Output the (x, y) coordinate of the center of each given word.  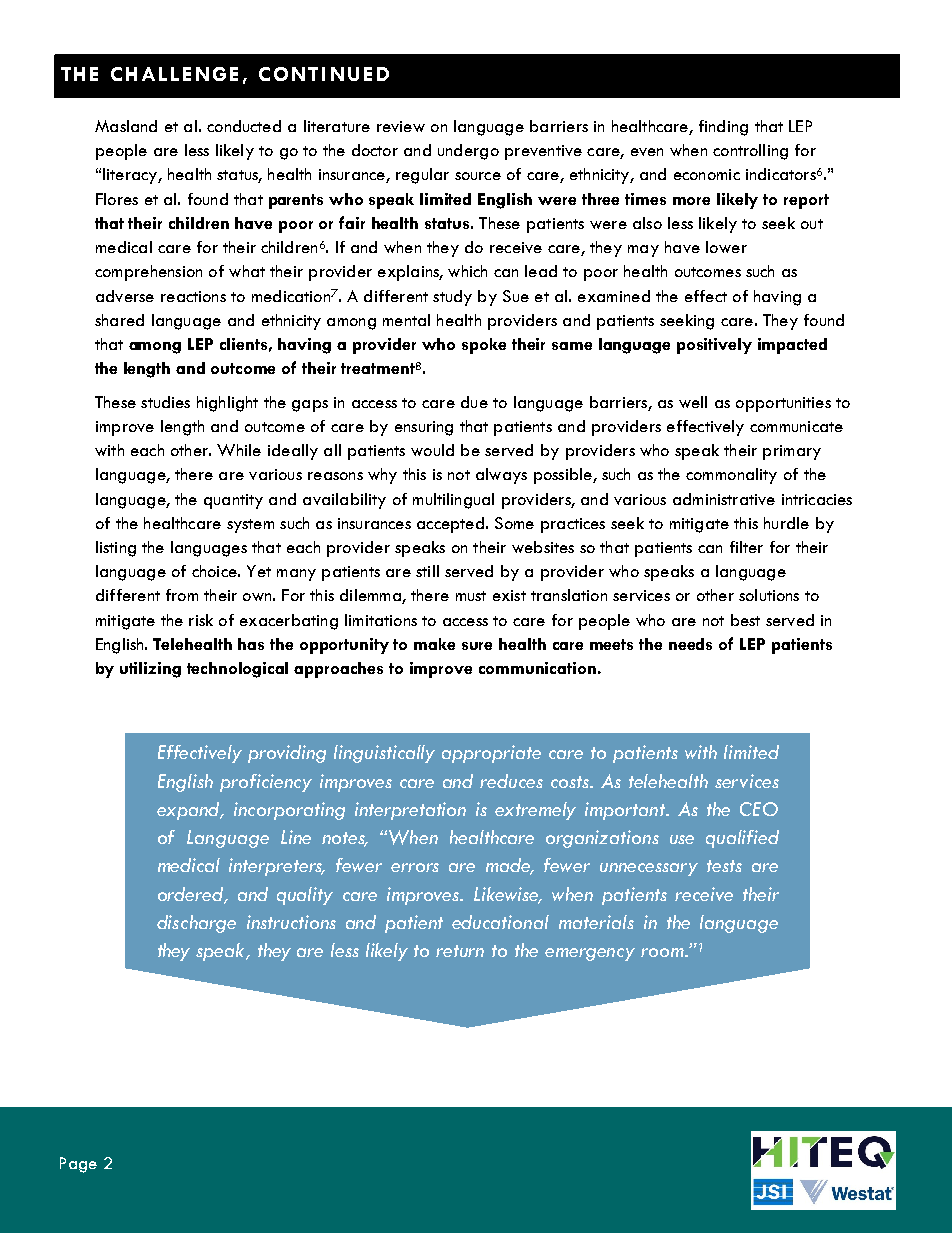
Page (78, 1165)
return (460, 951)
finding (723, 128)
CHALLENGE (174, 74)
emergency (590, 954)
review (401, 126)
